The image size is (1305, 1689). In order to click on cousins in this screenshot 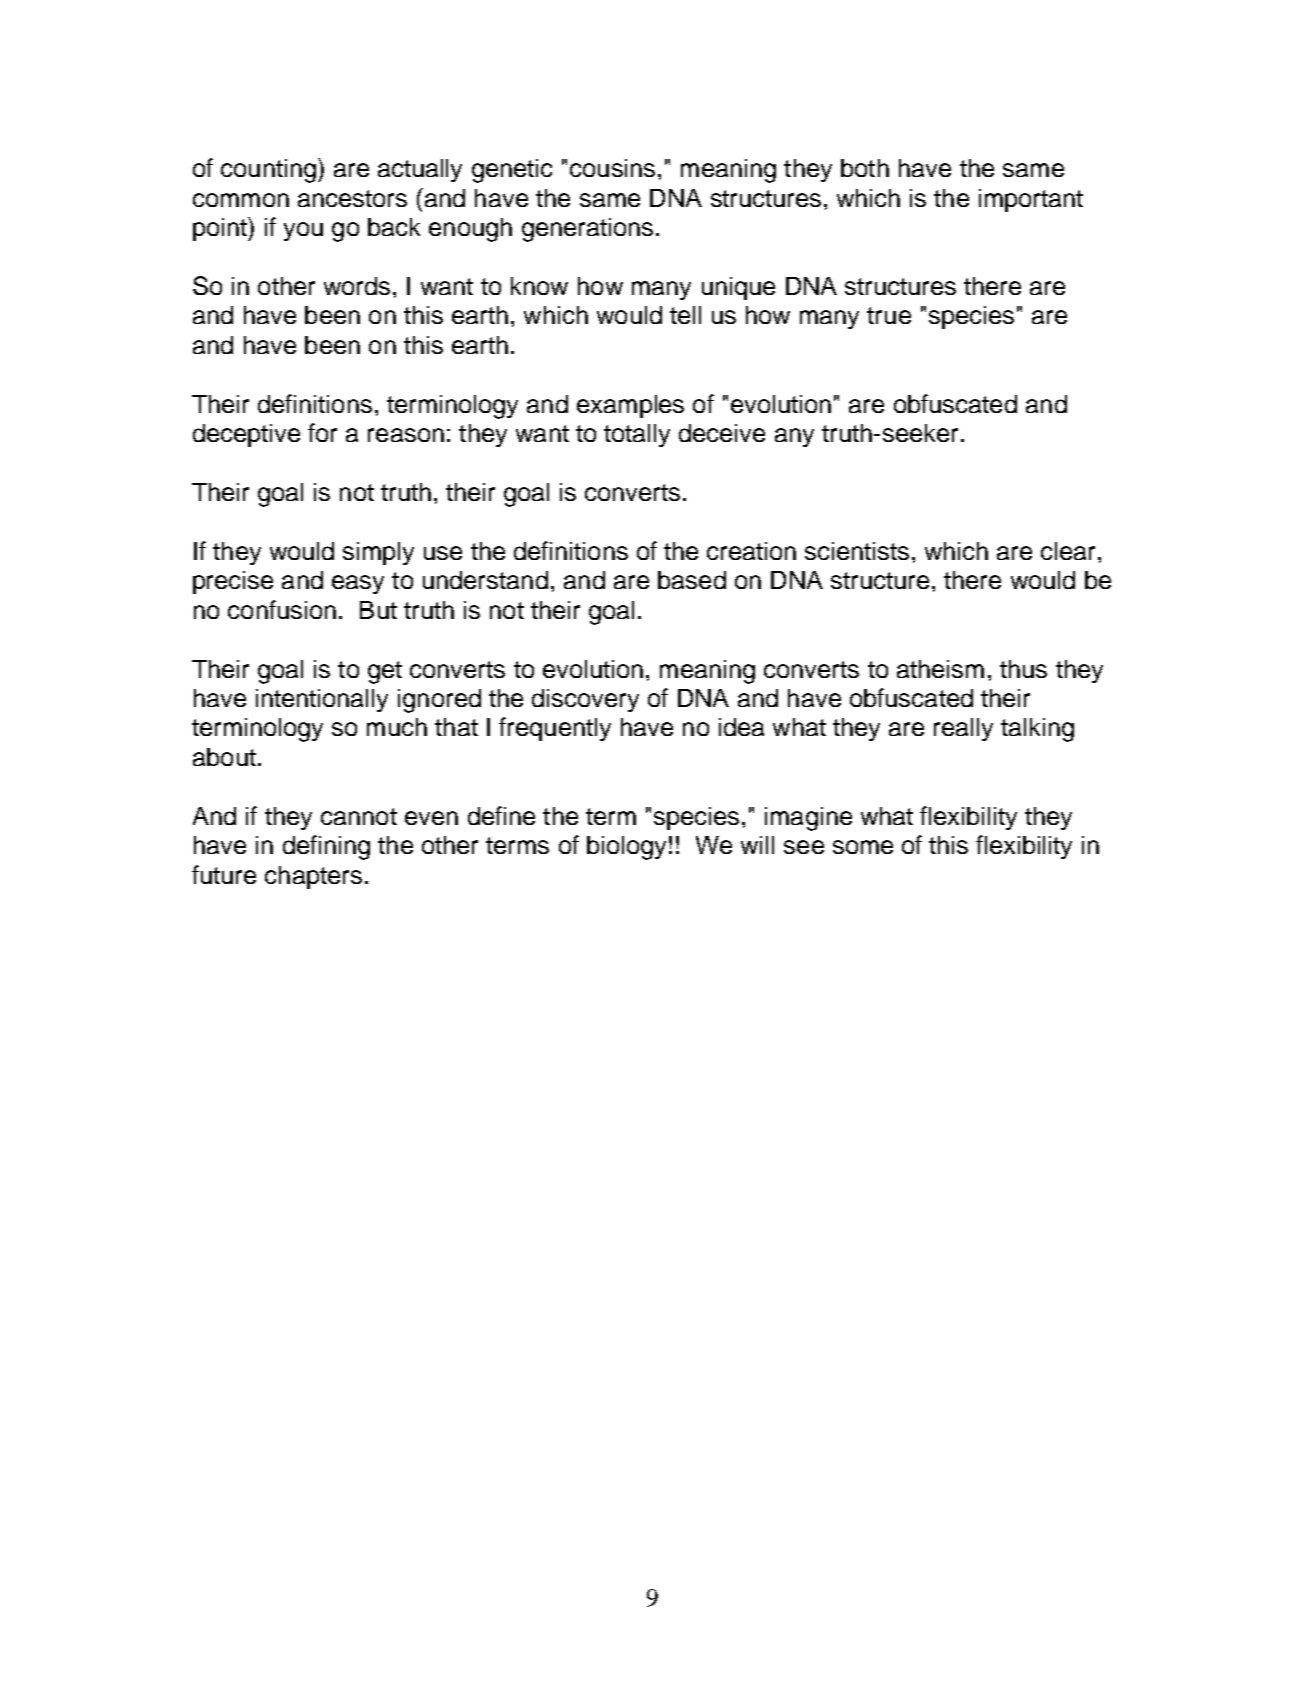, I will do `click(612, 168)`.
